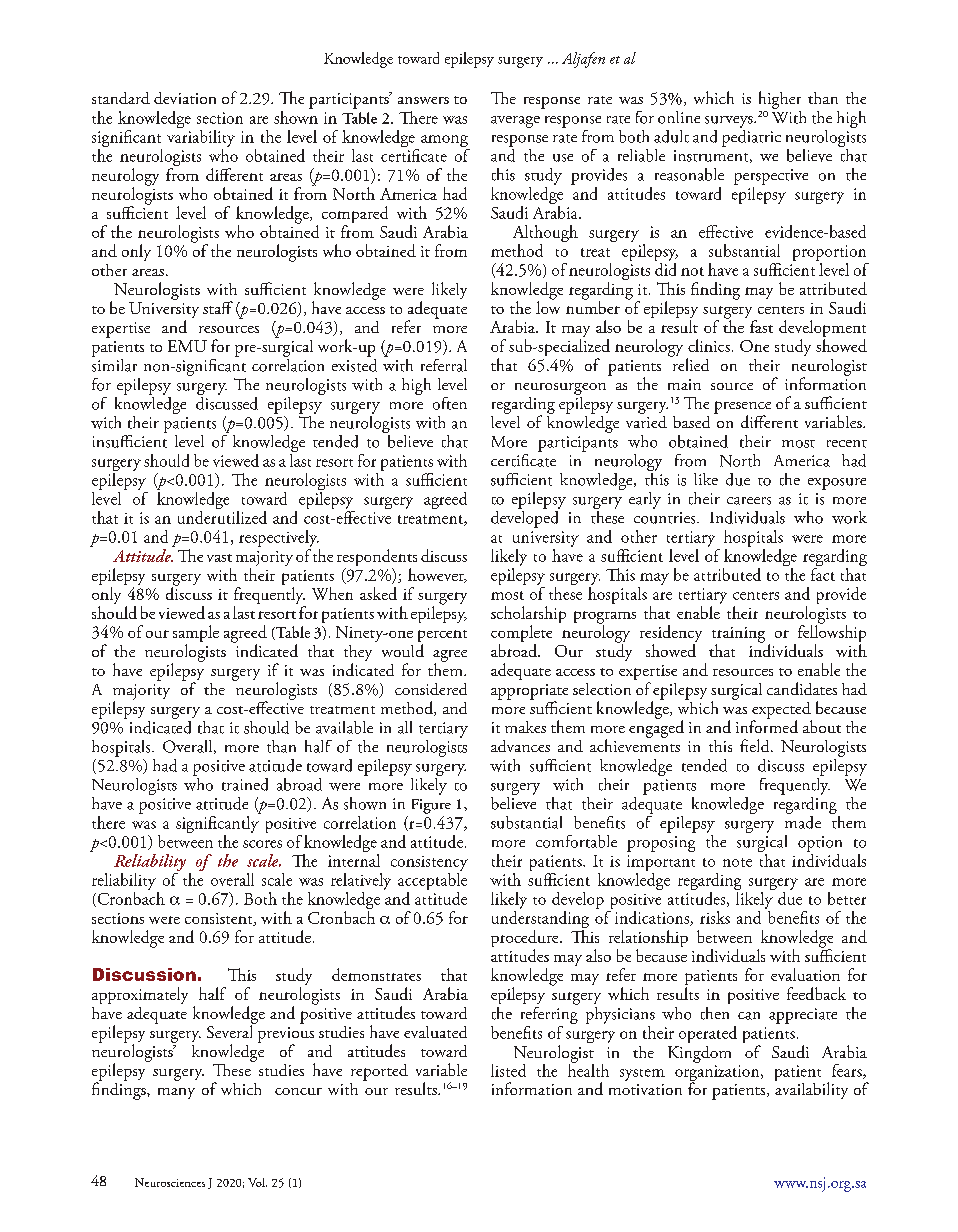  I want to click on consistent, so click(220, 919).
